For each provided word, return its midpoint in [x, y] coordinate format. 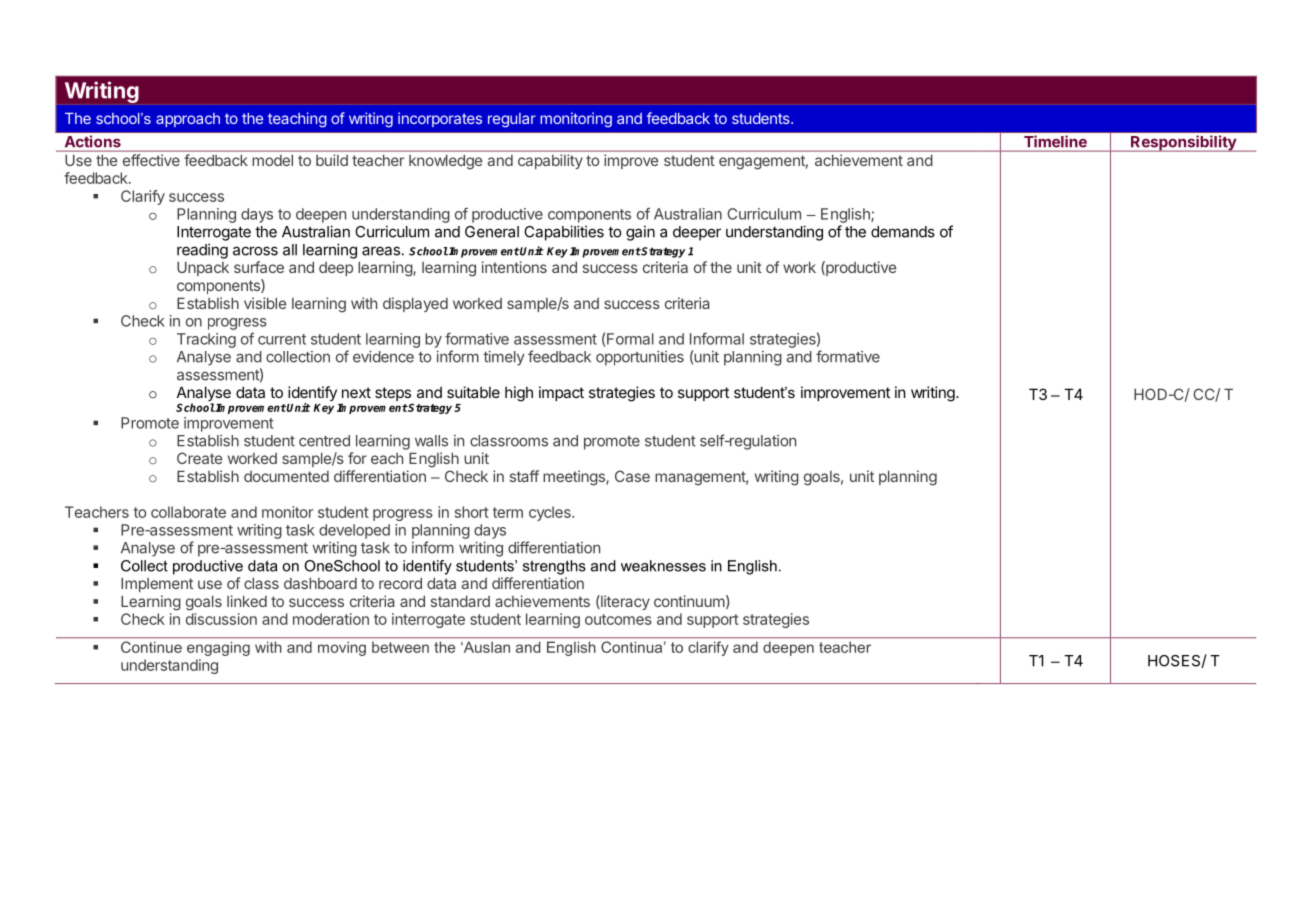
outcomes [618, 619]
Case [632, 476]
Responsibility [1183, 143]
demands [903, 232]
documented [286, 476]
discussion [221, 619]
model [273, 160]
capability [550, 161]
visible [265, 303]
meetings [575, 478]
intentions [514, 267]
